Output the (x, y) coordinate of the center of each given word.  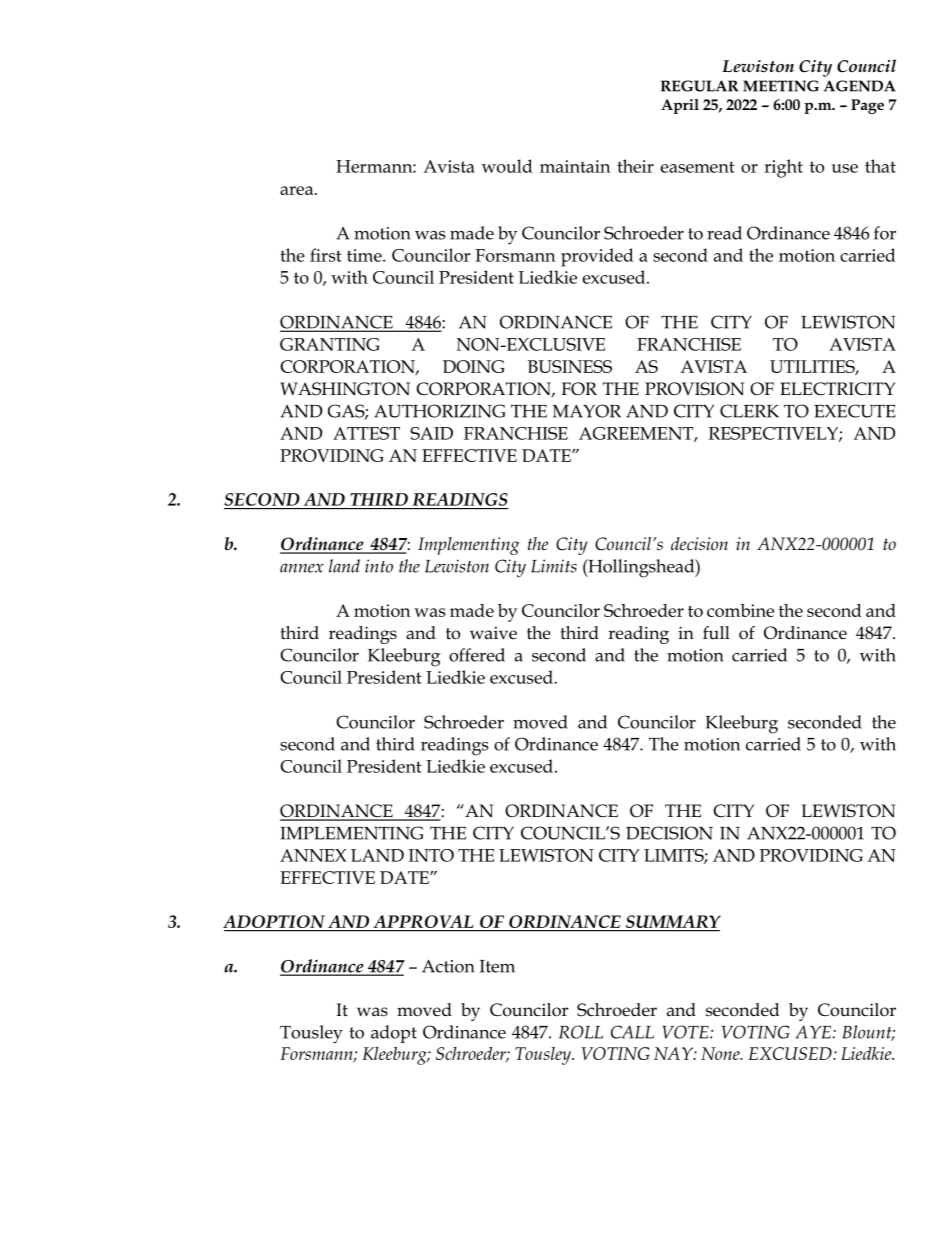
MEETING (781, 86)
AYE (813, 1032)
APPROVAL (423, 921)
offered (477, 655)
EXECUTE (855, 411)
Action (448, 966)
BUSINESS (570, 366)
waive (493, 633)
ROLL (581, 1032)
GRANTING (329, 344)
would (507, 166)
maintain (575, 166)
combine (740, 610)
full (716, 633)
